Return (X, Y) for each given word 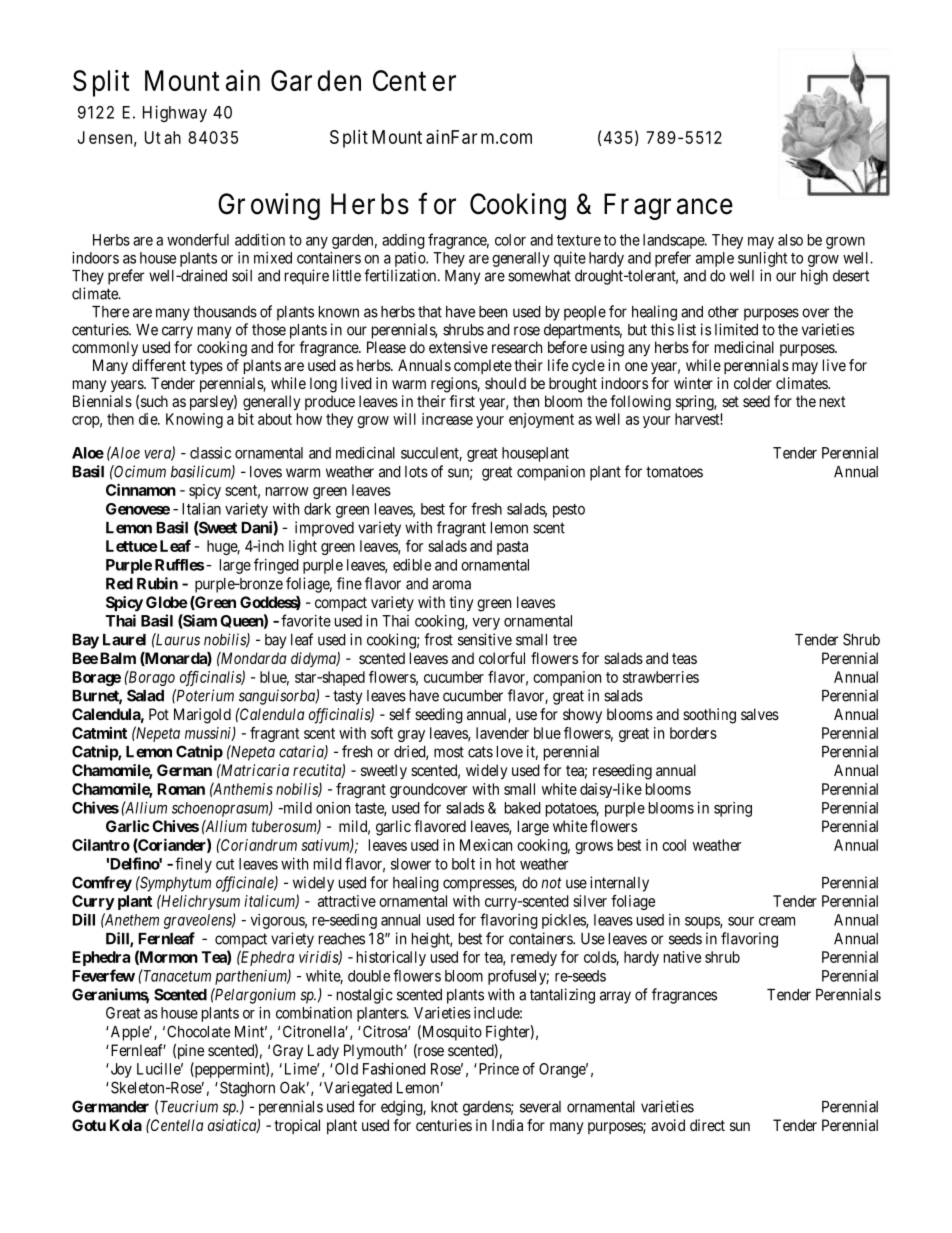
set (730, 401)
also (790, 240)
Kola (126, 1125)
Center (414, 80)
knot (444, 1107)
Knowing (194, 420)
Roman (181, 789)
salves (760, 714)
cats (480, 752)
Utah (163, 137)
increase (447, 419)
